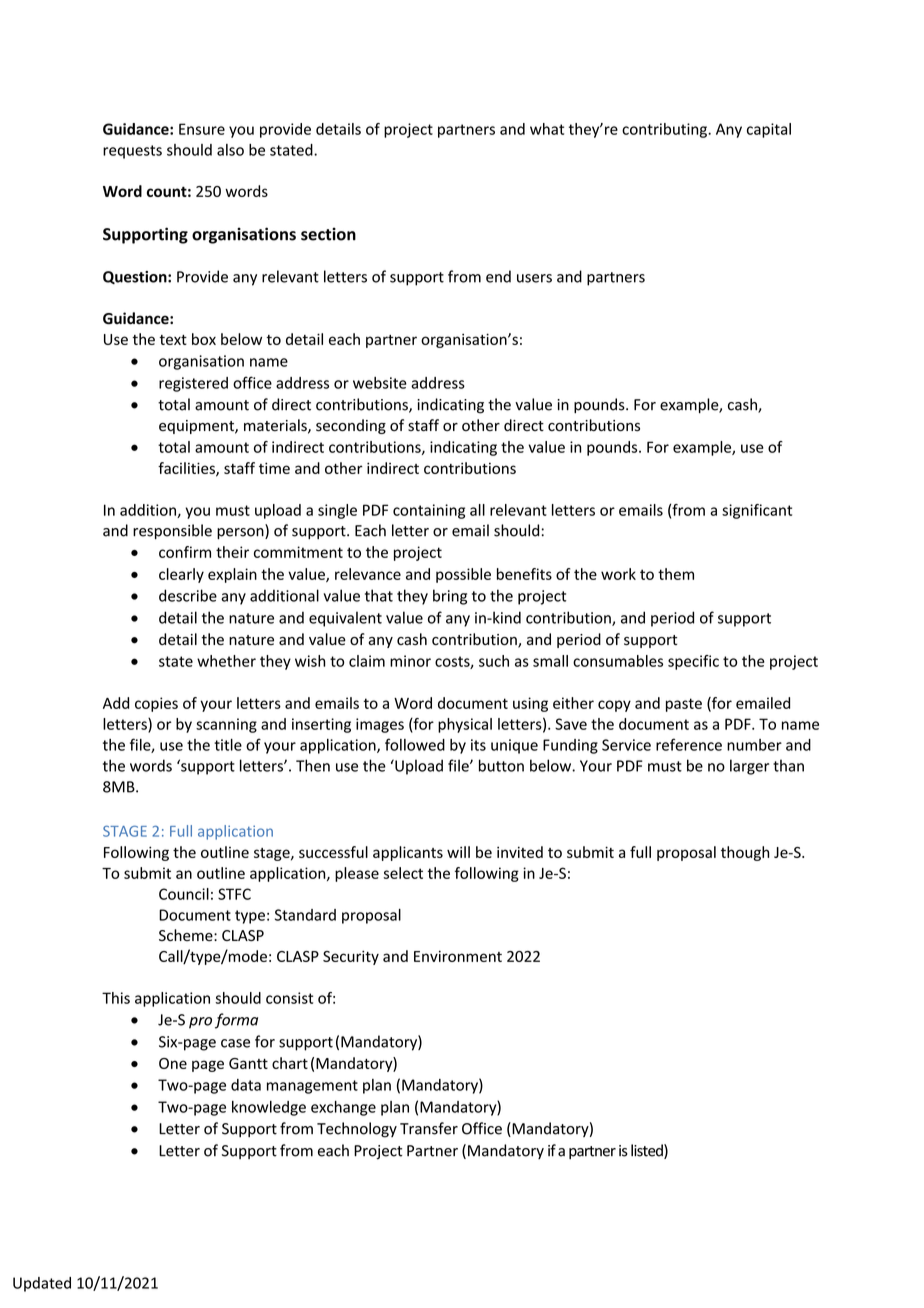 The height and width of the document is (1308, 924). What do you see at coordinates (458, 956) in the document?
I see `Environment` at bounding box center [458, 956].
